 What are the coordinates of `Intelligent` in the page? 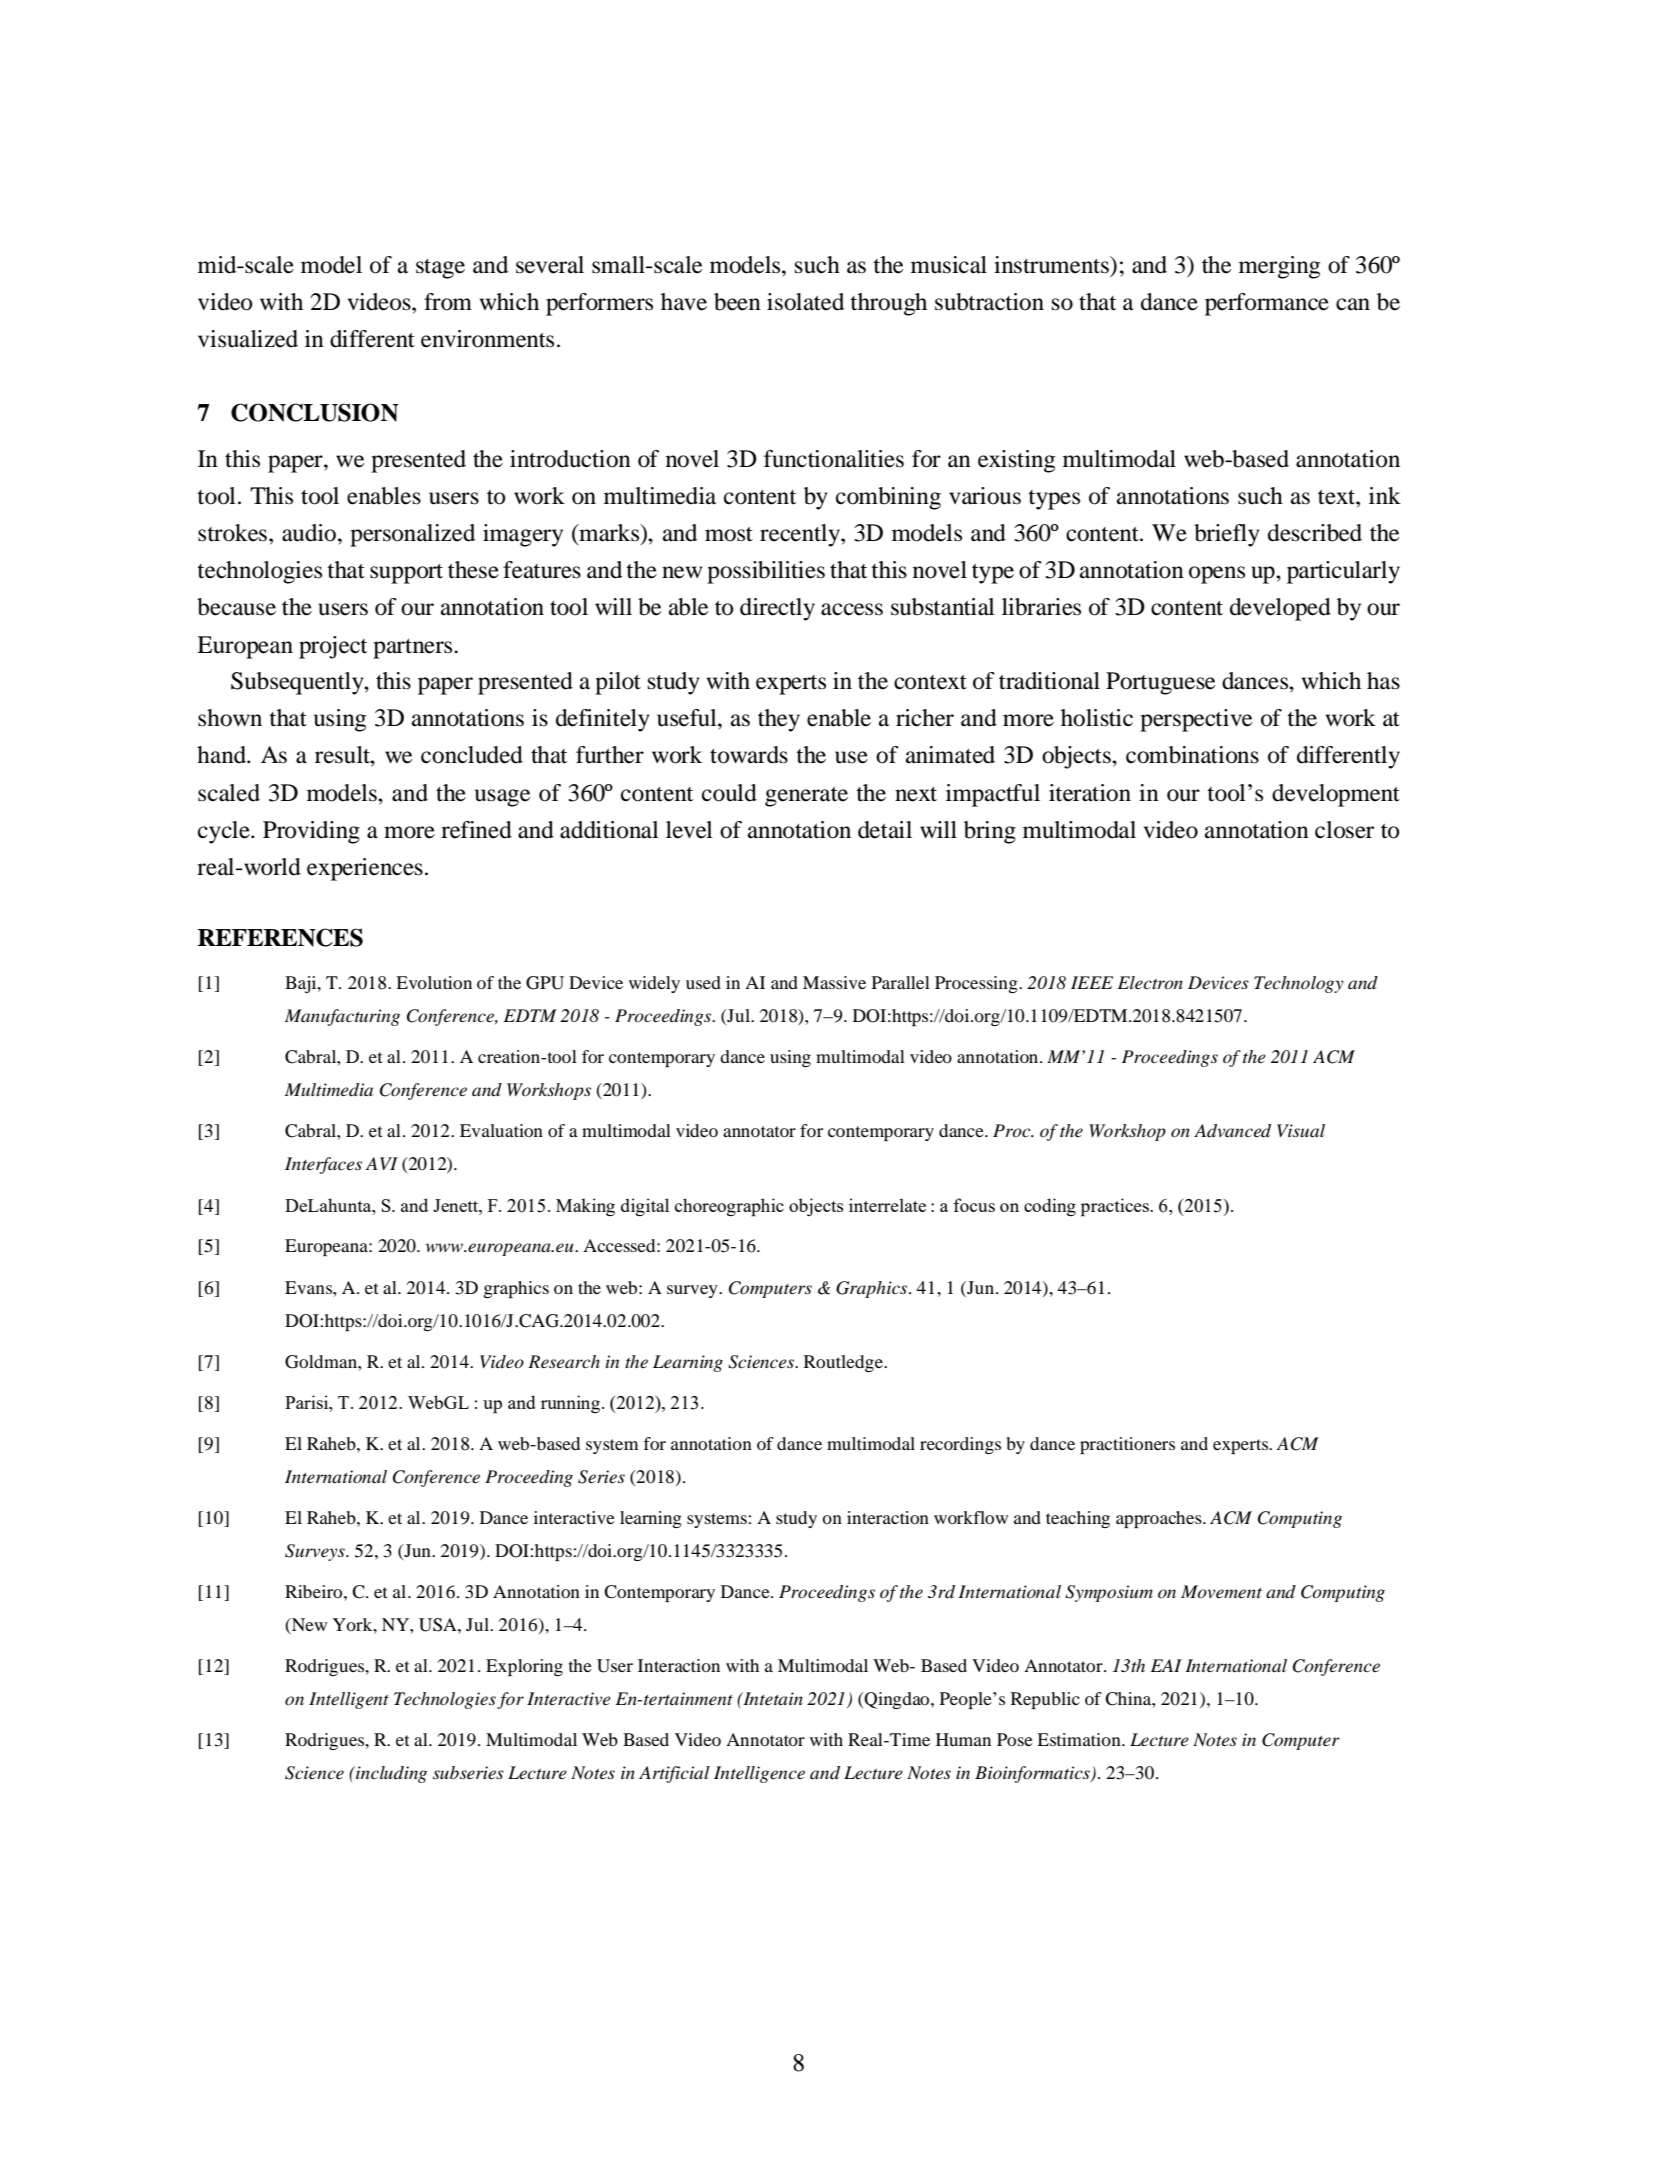 It's located at (349, 1700).
